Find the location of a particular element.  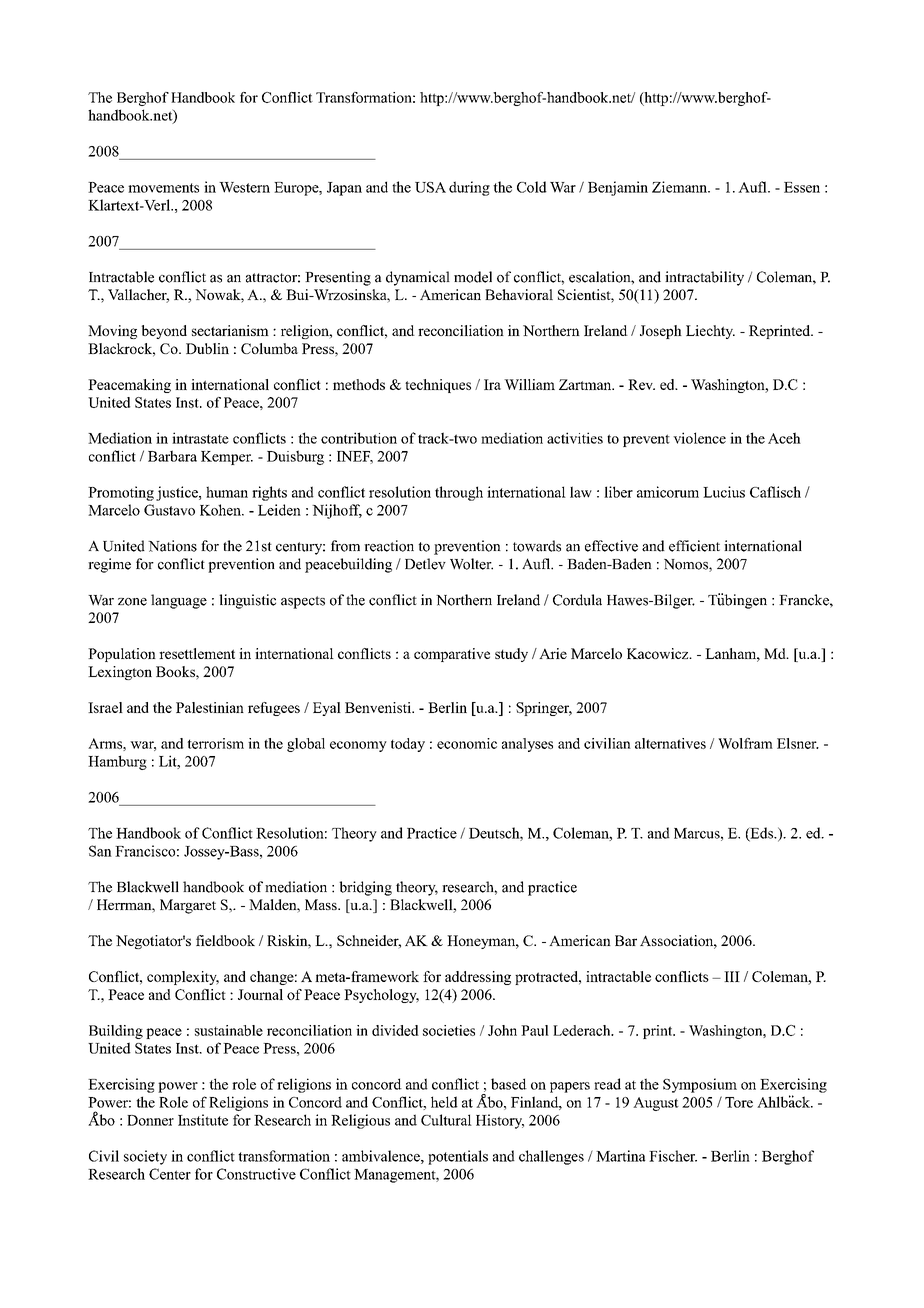

language is located at coordinates (179, 601).
